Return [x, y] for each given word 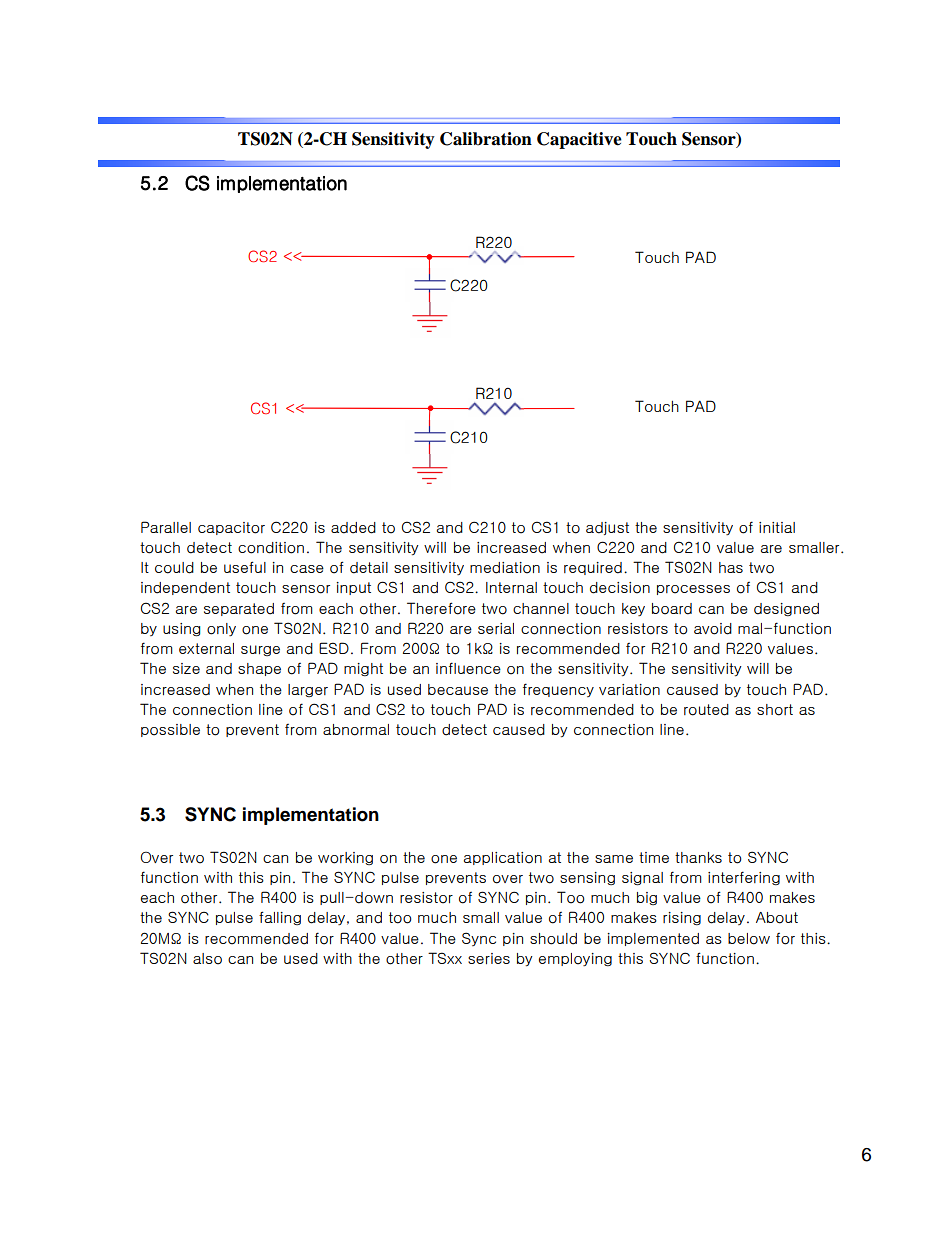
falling [280, 918]
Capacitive [579, 140]
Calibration [486, 139]
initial [777, 527]
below [749, 939]
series [489, 958]
